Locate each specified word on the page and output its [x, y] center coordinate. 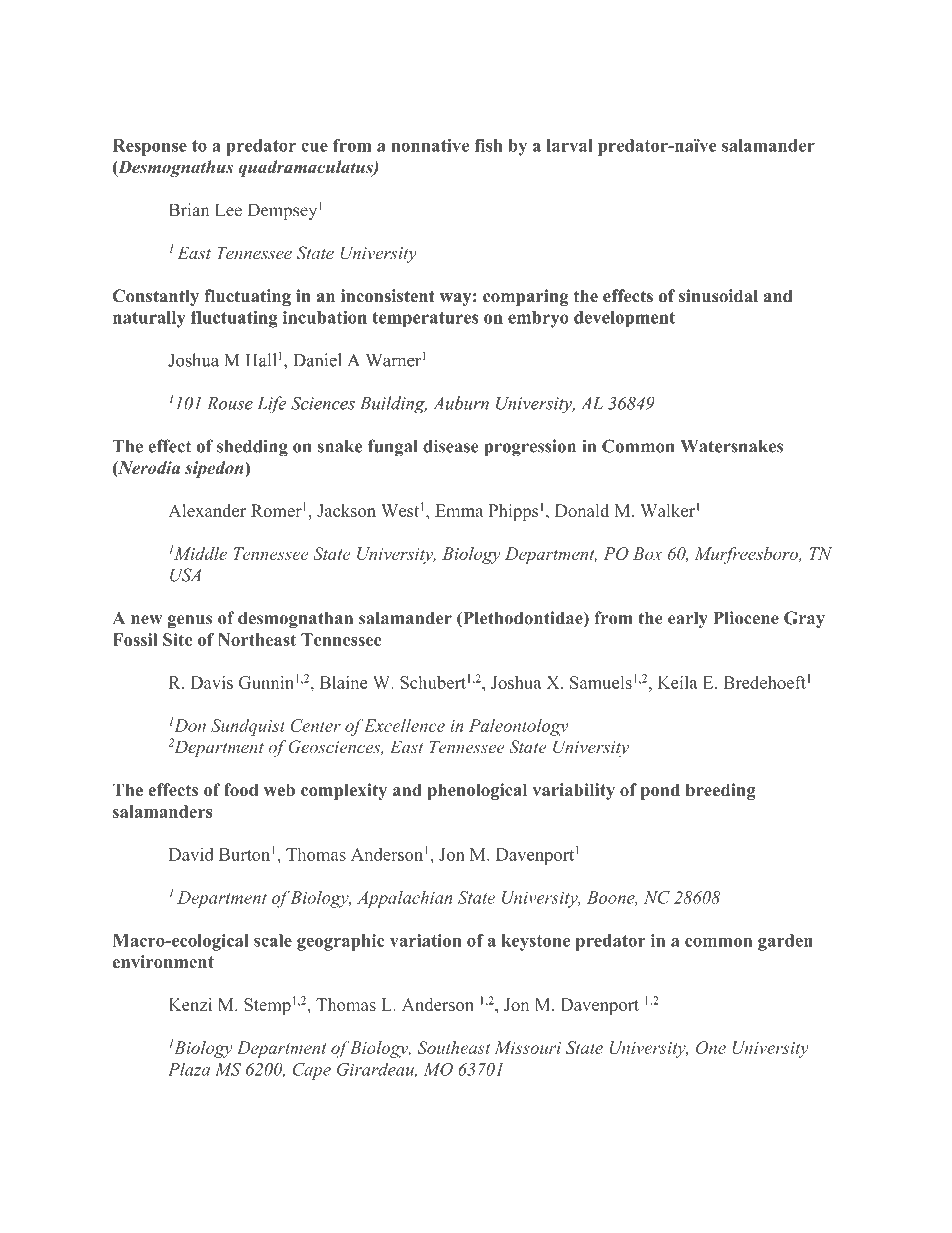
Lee [228, 210]
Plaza [189, 1069]
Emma [459, 510]
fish [488, 145]
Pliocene [746, 618]
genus [190, 622]
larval [570, 145]
